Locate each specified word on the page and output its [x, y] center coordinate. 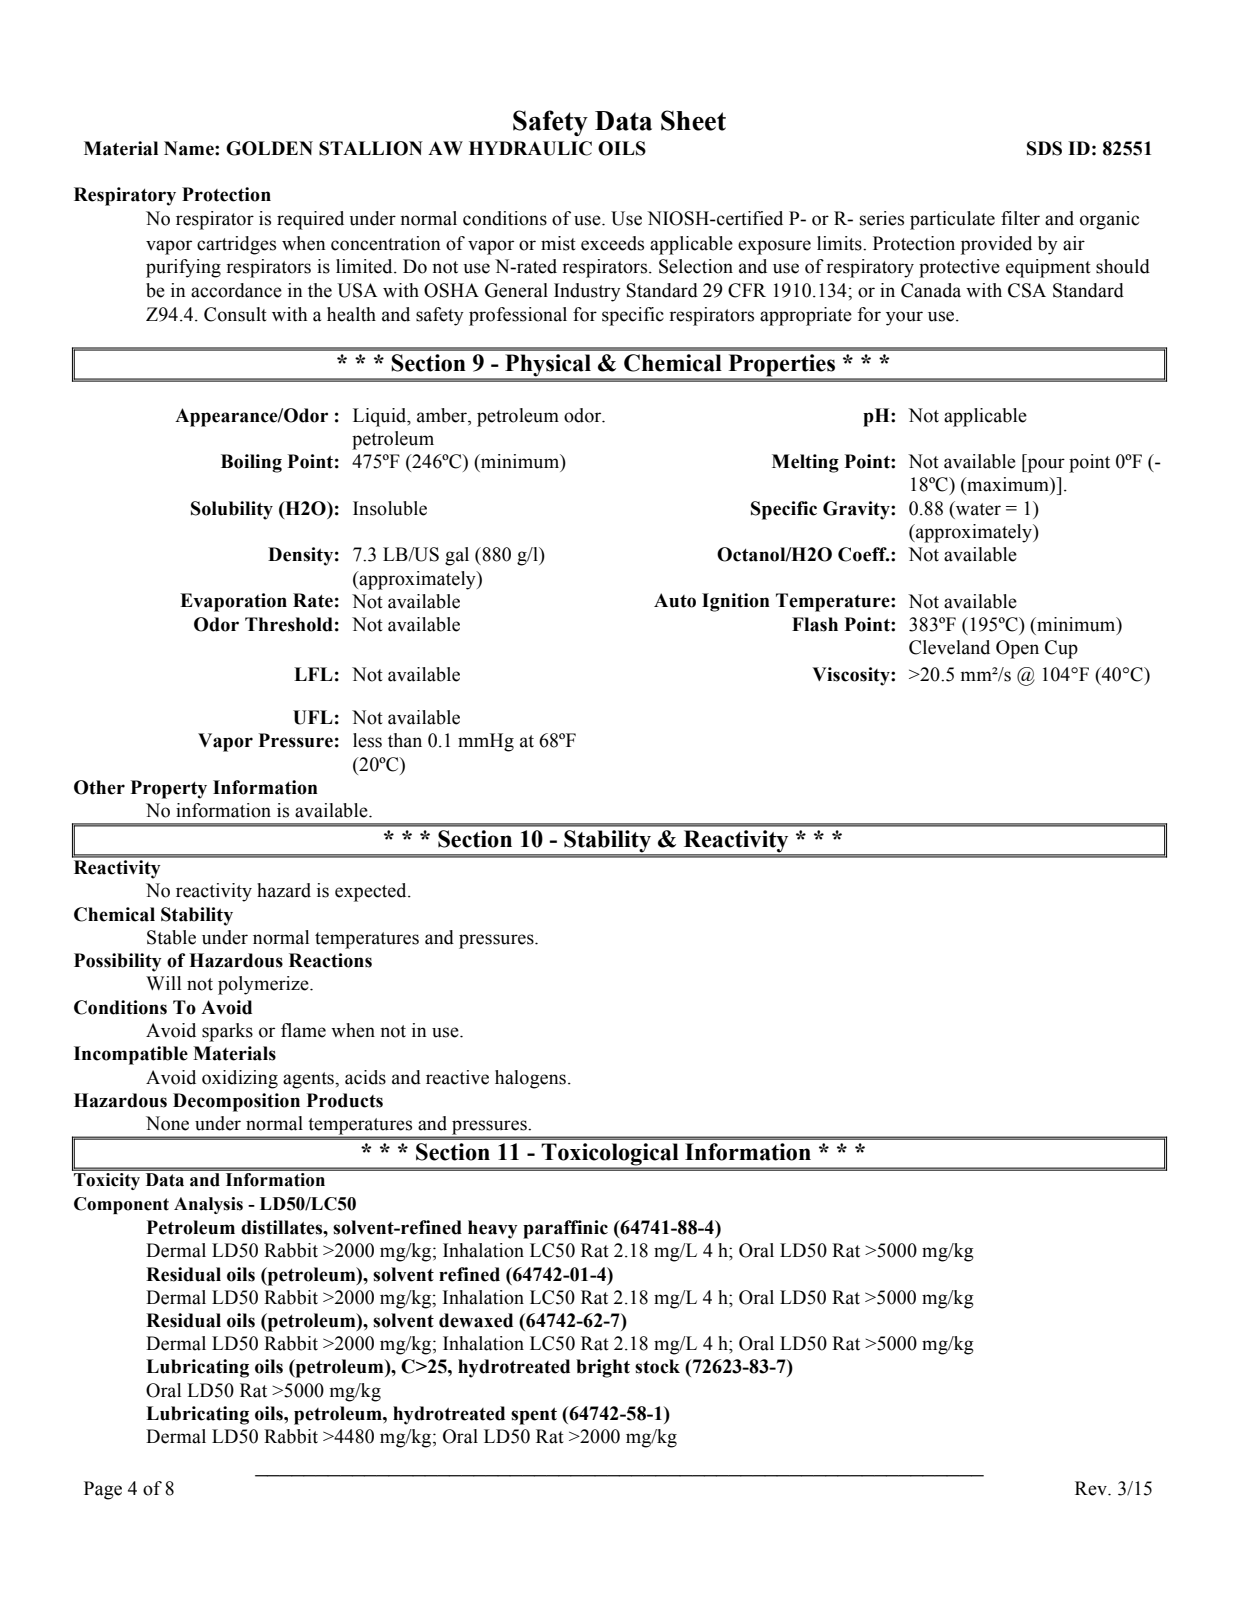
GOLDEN [269, 148]
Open [1017, 649]
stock [657, 1366]
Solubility [232, 510]
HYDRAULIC [530, 148]
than [405, 740]
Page [103, 1490]
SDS [1044, 148]
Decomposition [236, 1102]
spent [534, 1416]
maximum [1008, 484]
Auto [675, 600]
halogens [530, 1079]
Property [169, 789]
